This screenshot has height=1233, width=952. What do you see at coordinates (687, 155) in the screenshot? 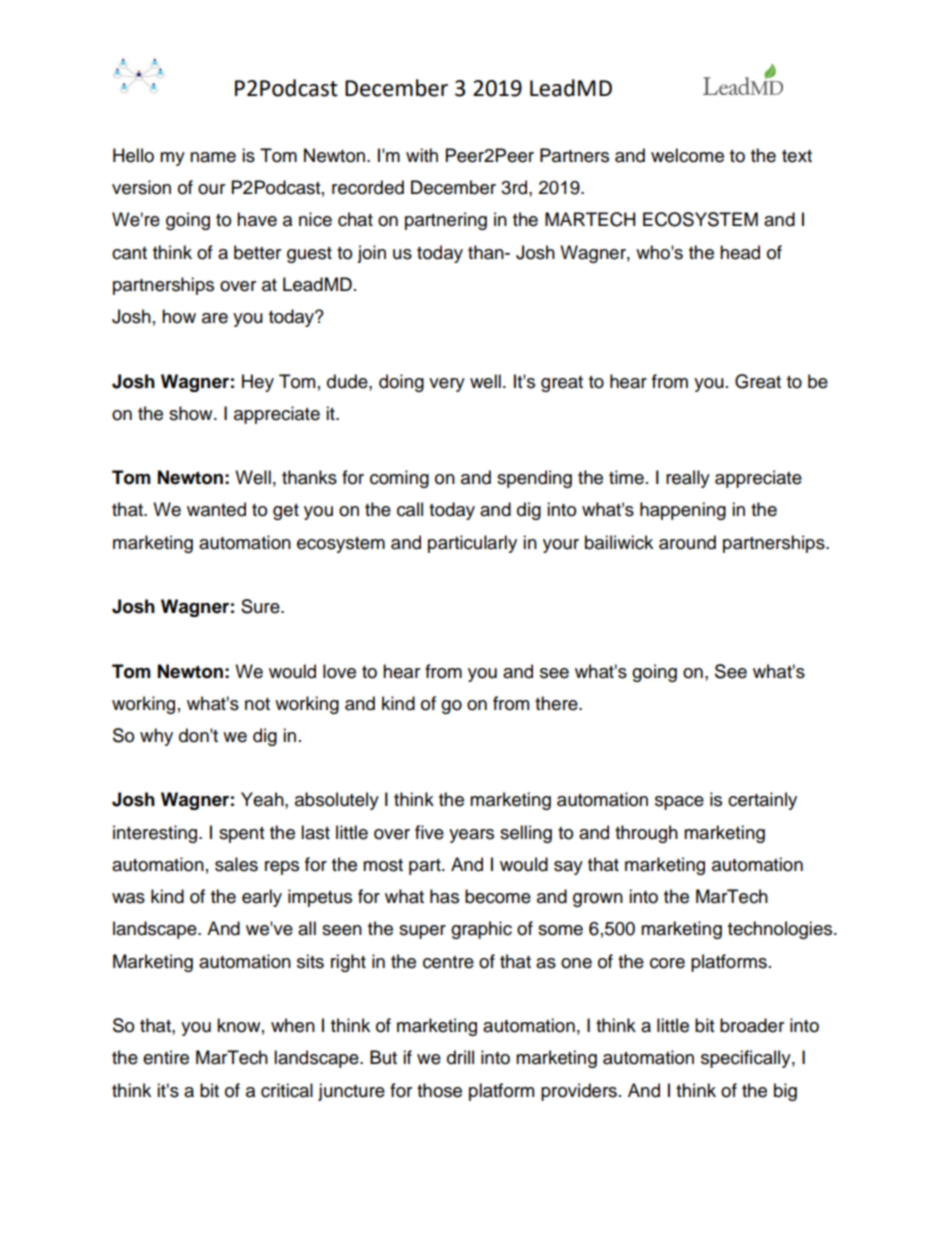
I see `welcome` at bounding box center [687, 155].
